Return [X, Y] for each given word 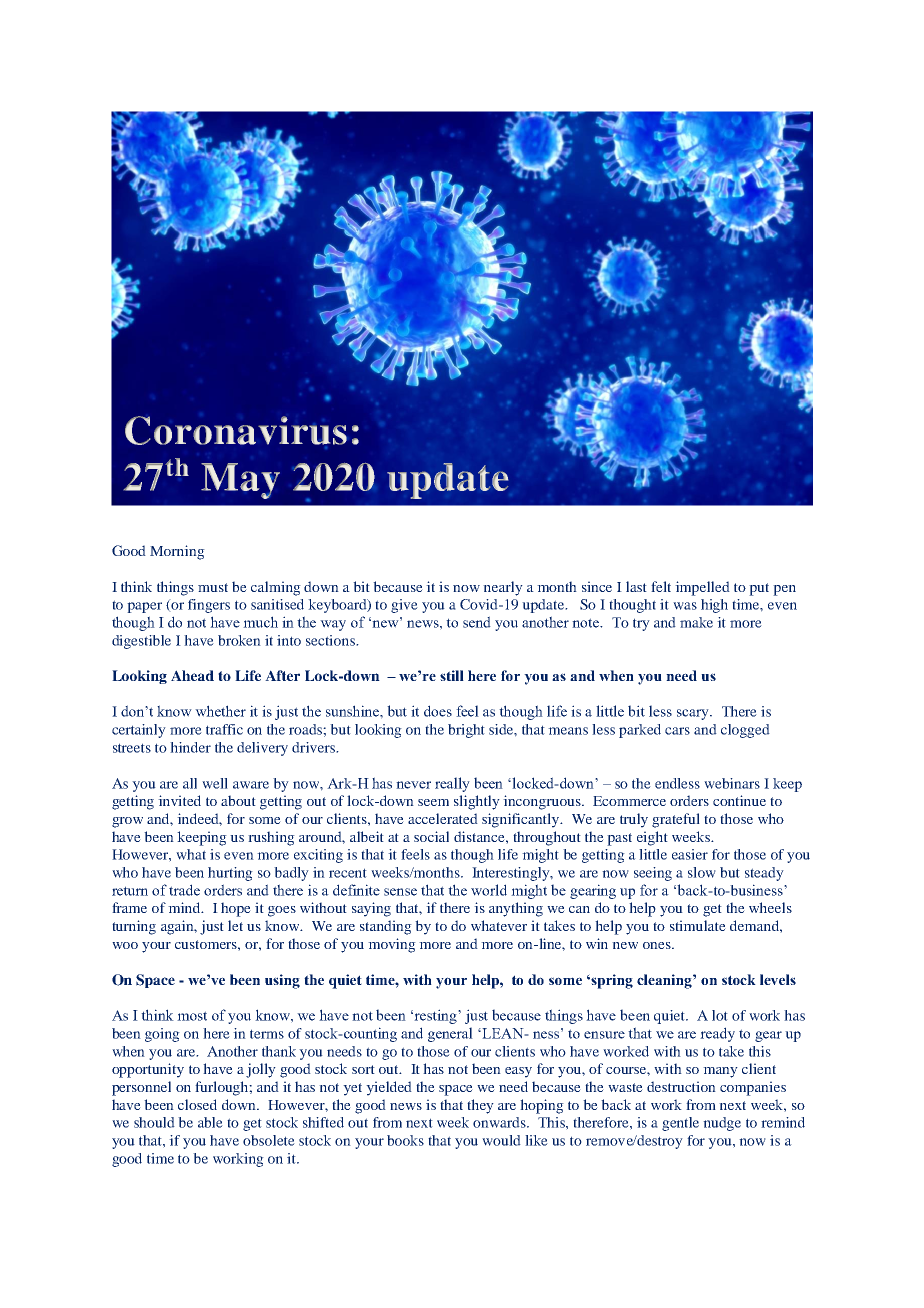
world [489, 890]
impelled [702, 588]
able [210, 1122]
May [240, 481]
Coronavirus [236, 430]
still [452, 675]
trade [184, 890]
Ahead [192, 675]
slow [702, 872]
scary [694, 714]
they [480, 1106]
